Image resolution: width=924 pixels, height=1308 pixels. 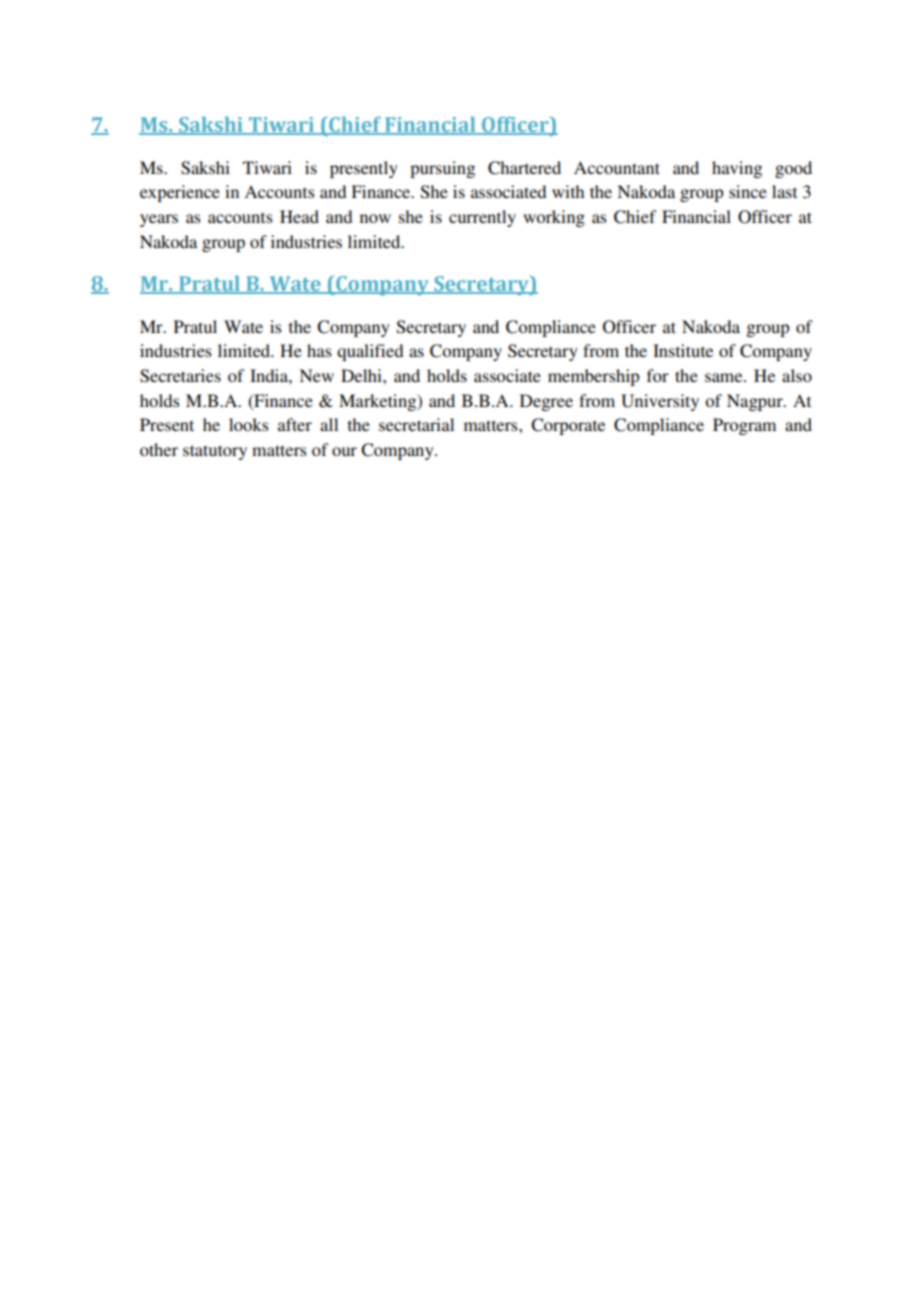 I want to click on Secretaries, so click(x=180, y=376).
